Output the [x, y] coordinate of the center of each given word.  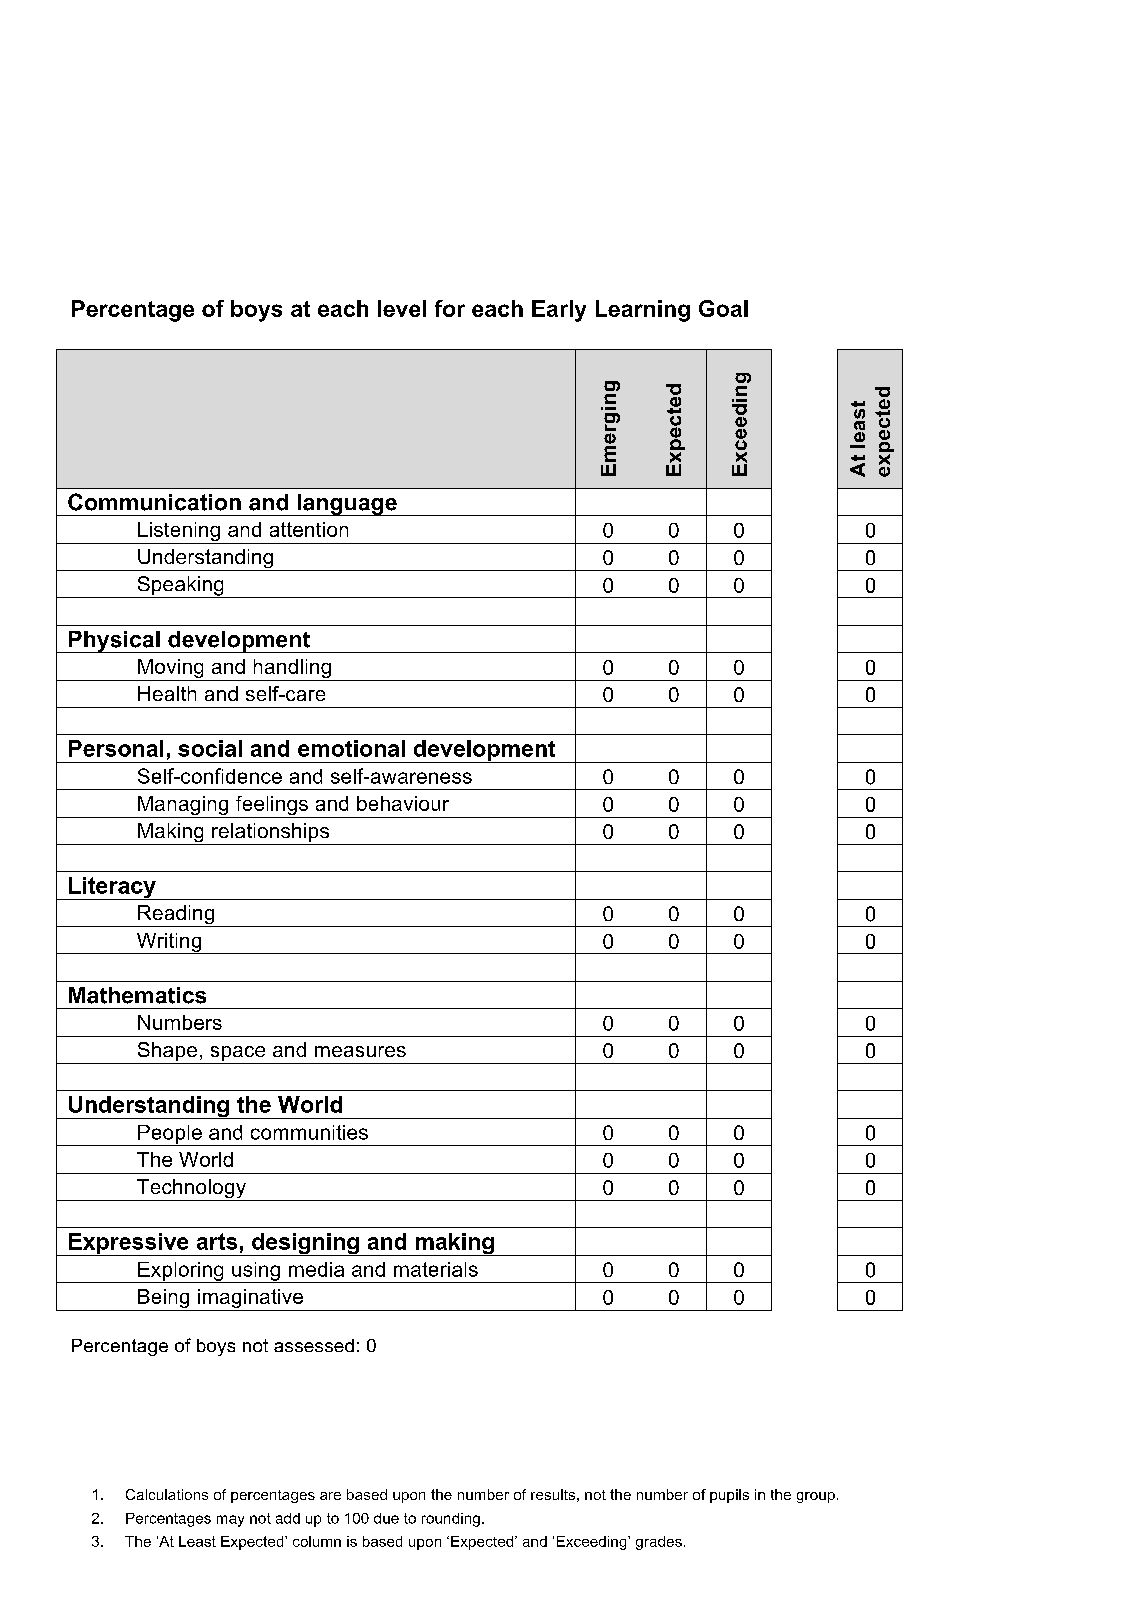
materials [436, 1269]
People [170, 1135]
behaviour [403, 803]
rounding [451, 1520]
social [210, 748]
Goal [723, 308]
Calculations [167, 1494]
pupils [729, 1496]
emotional [351, 748]
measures [360, 1051]
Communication [154, 502]
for [450, 308]
